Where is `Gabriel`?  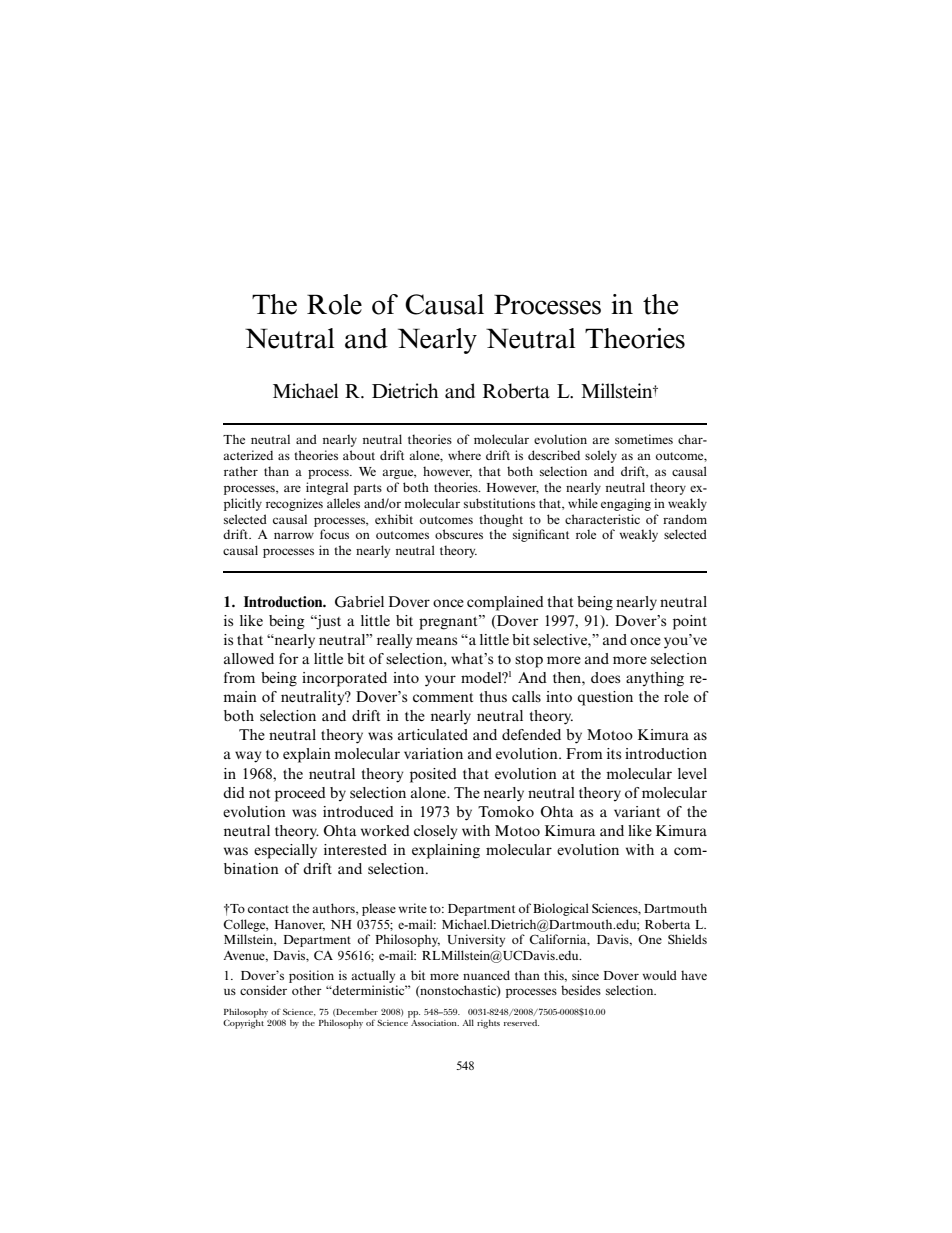
Gabriel is located at coordinates (359, 602).
